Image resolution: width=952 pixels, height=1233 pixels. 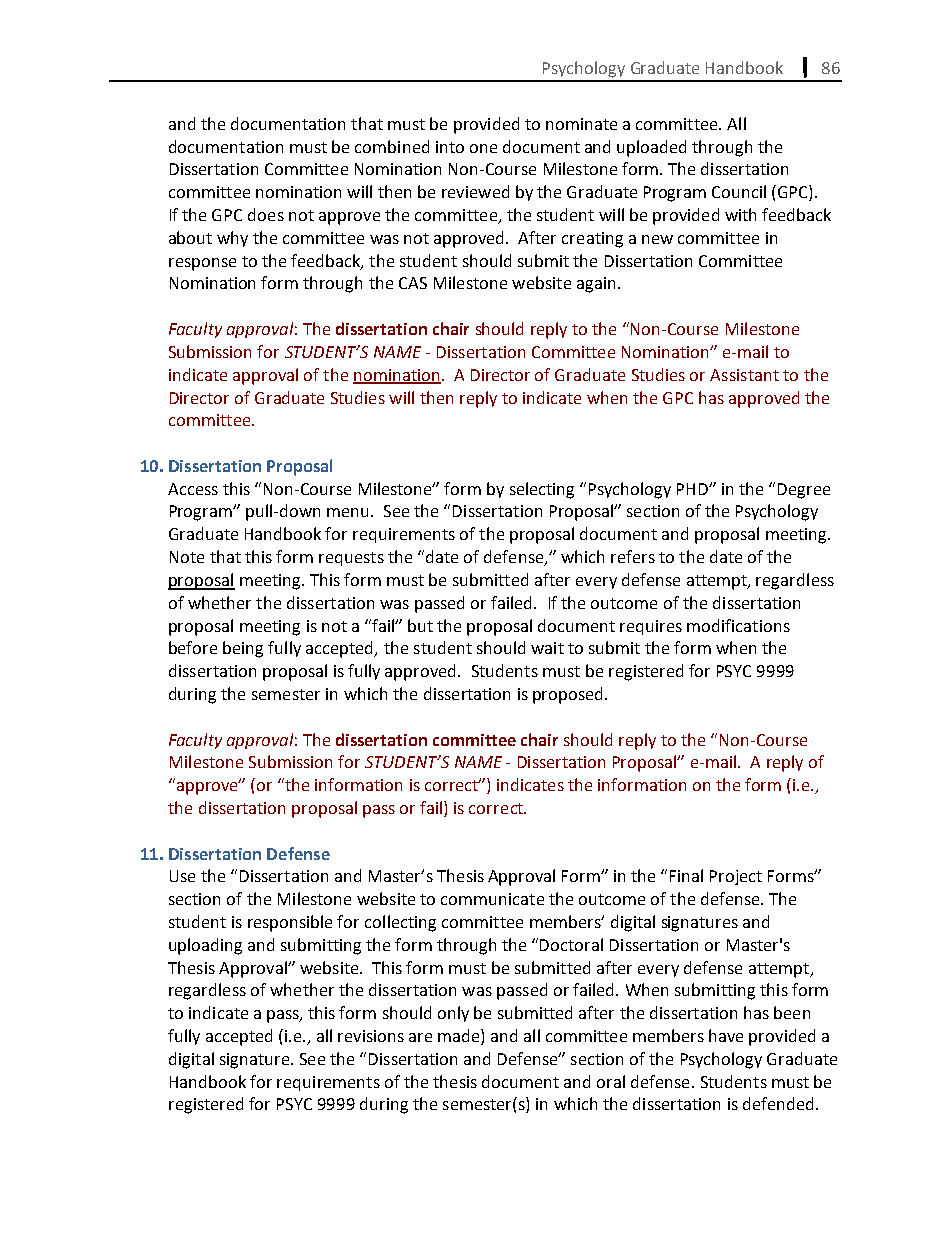 I want to click on Access, so click(x=193, y=489).
